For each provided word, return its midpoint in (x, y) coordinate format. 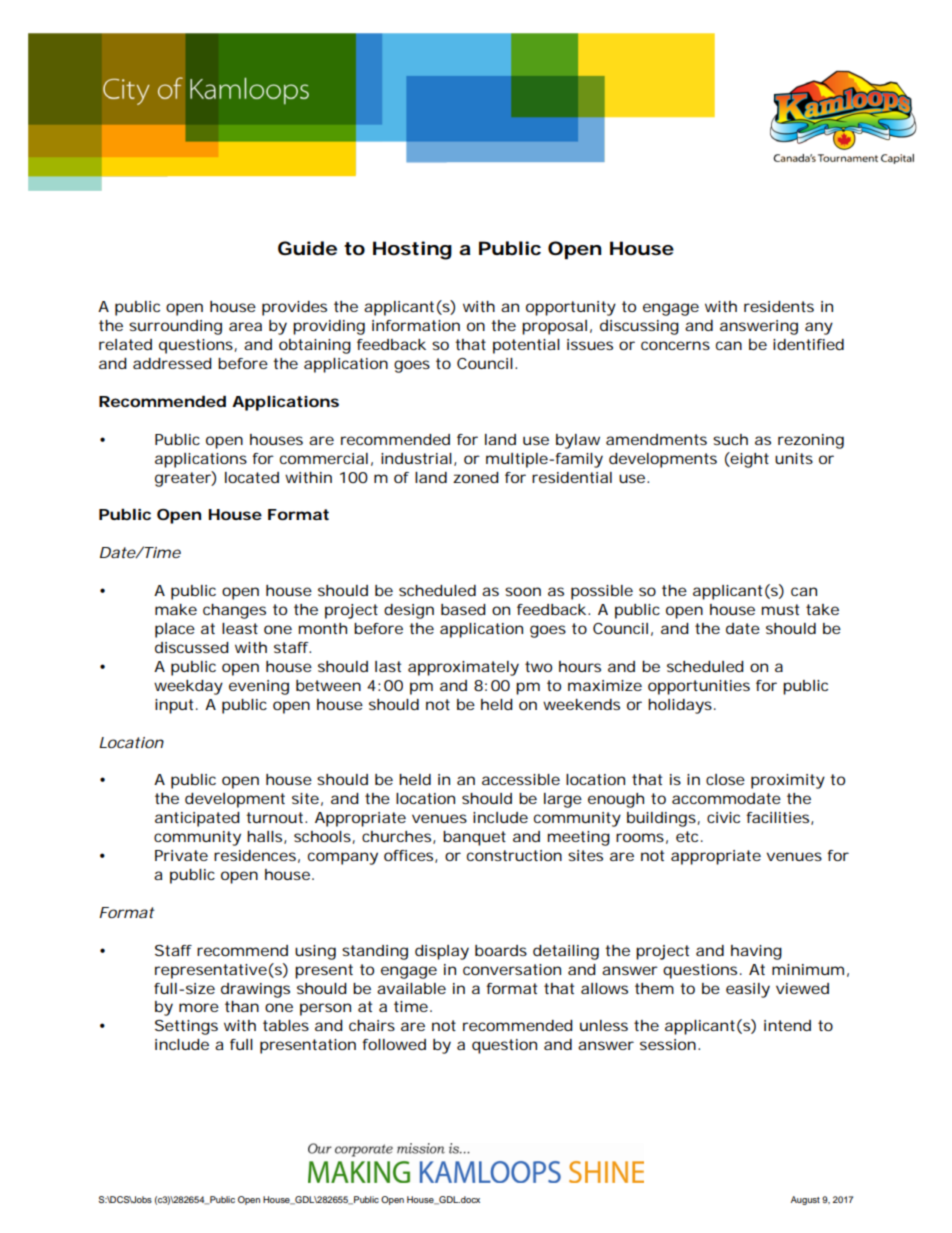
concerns (675, 345)
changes (234, 611)
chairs (372, 1025)
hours (580, 666)
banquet (474, 838)
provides (294, 308)
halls (264, 836)
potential (526, 346)
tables (286, 1025)
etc (687, 836)
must (780, 609)
